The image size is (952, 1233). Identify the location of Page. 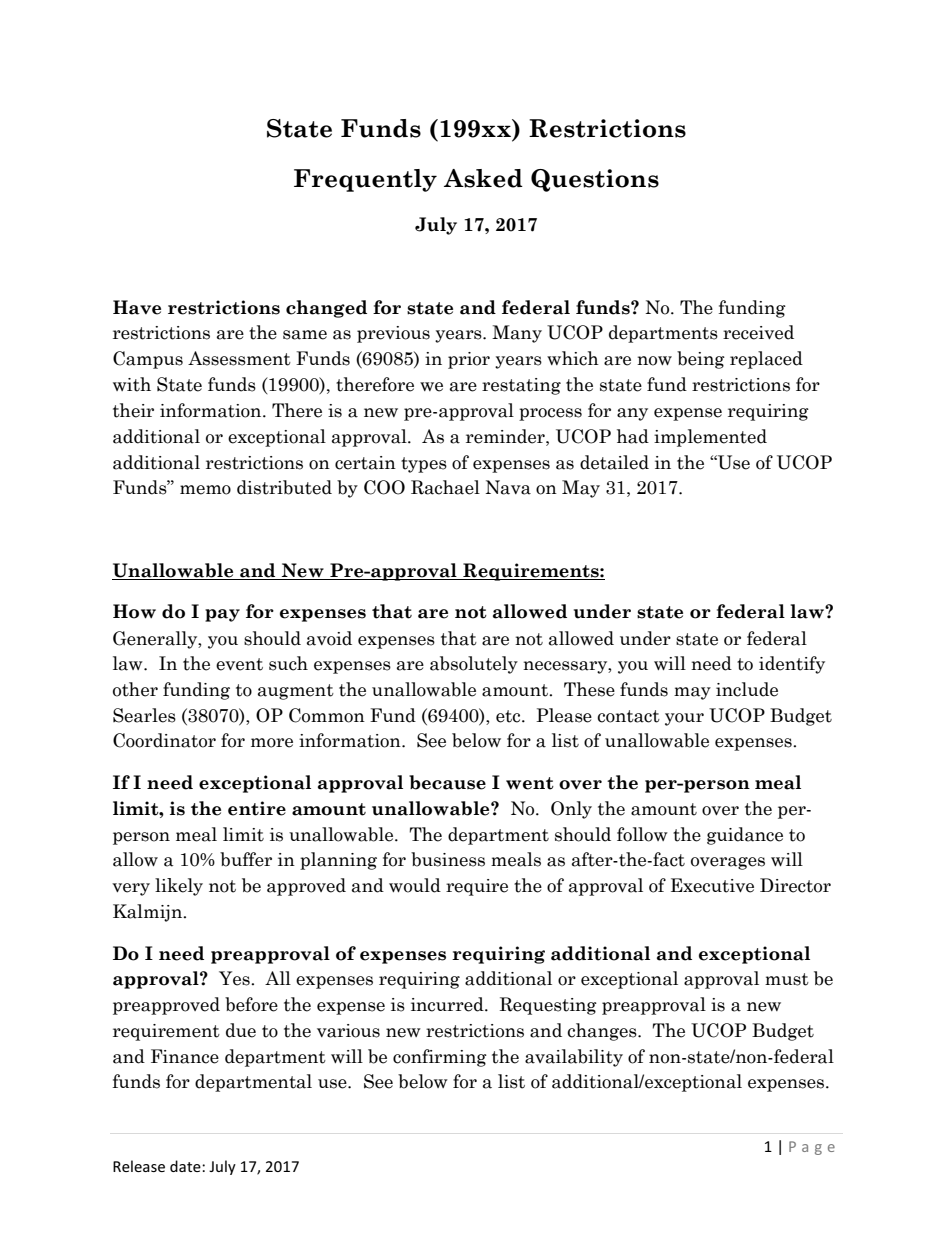
(812, 1148).
